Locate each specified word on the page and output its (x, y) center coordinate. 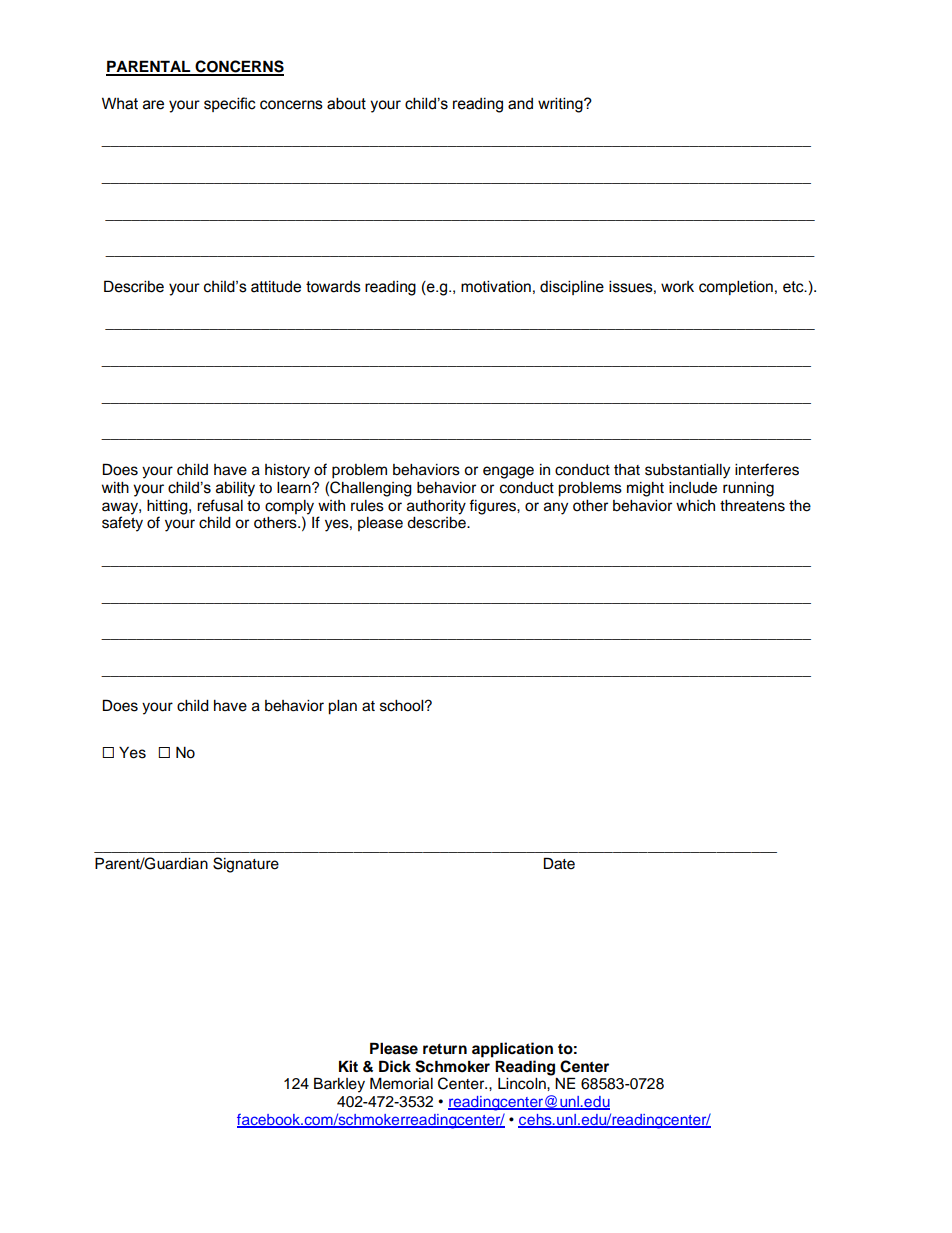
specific (230, 104)
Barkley (339, 1085)
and (520, 104)
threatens (752, 506)
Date (559, 863)
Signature (246, 865)
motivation (496, 286)
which (695, 506)
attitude (276, 287)
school (403, 706)
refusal (220, 505)
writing (561, 105)
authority (436, 507)
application (512, 1050)
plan (342, 707)
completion (736, 287)
